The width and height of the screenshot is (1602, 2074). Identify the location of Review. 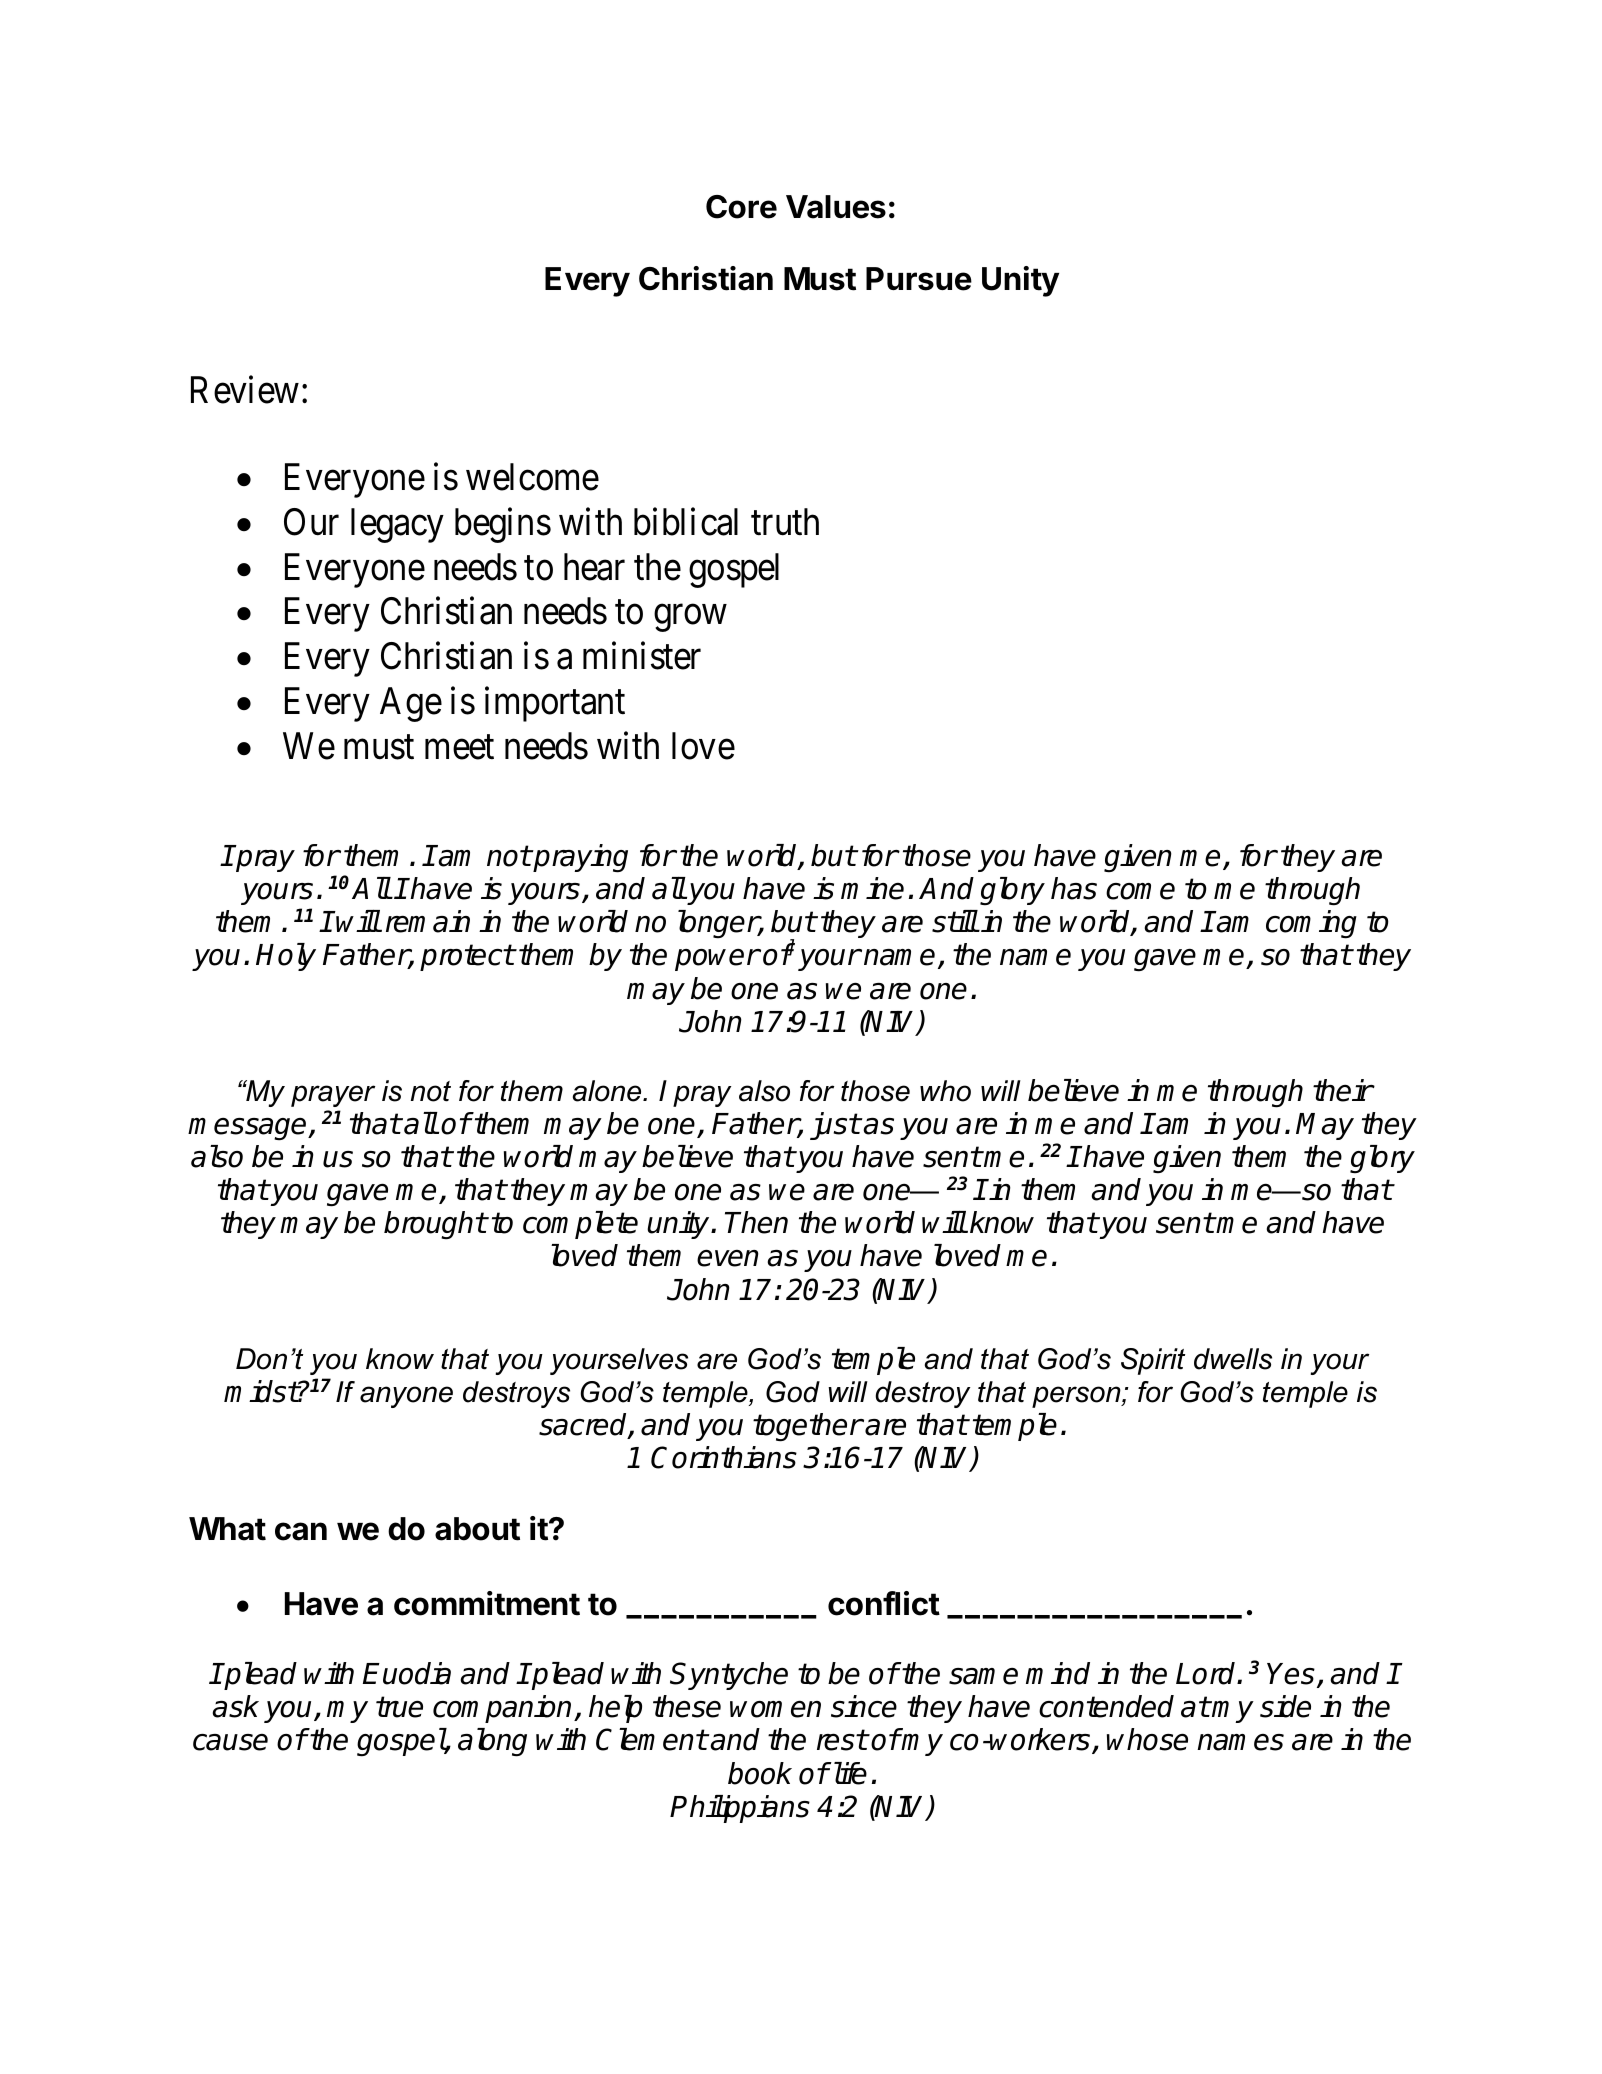
(245, 390).
